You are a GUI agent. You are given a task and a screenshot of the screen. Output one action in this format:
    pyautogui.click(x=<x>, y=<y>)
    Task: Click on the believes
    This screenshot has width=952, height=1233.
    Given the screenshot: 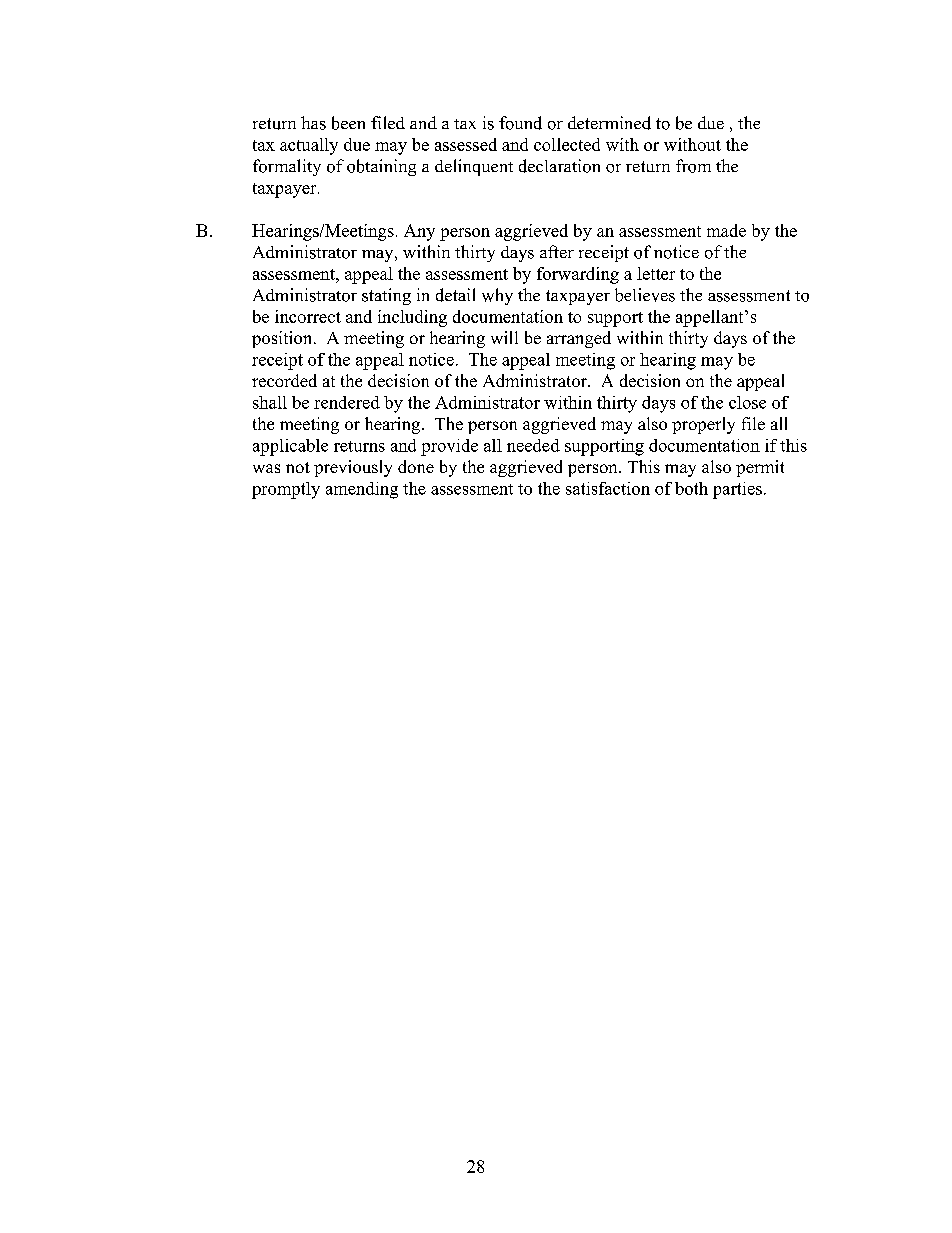 What is the action you would take?
    pyautogui.click(x=645, y=295)
